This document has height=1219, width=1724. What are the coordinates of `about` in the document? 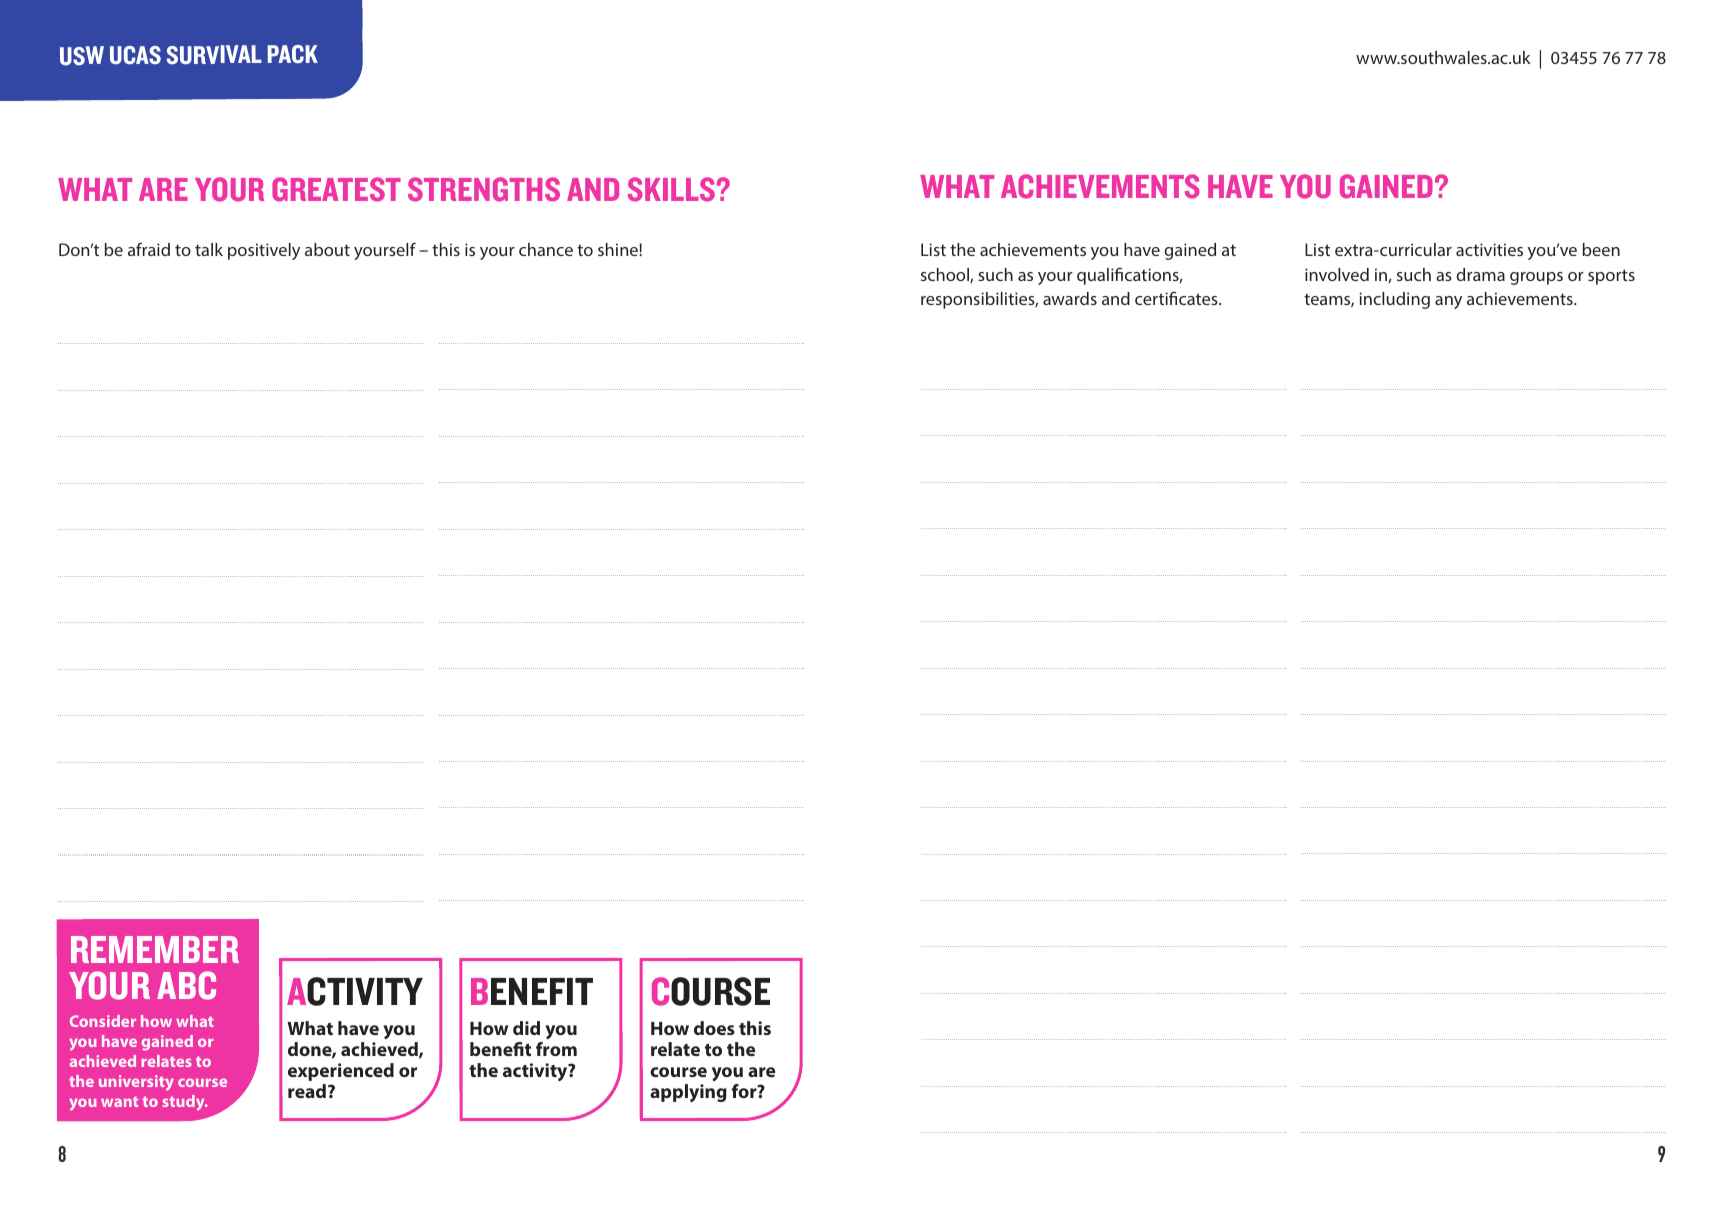 It's located at (327, 249).
